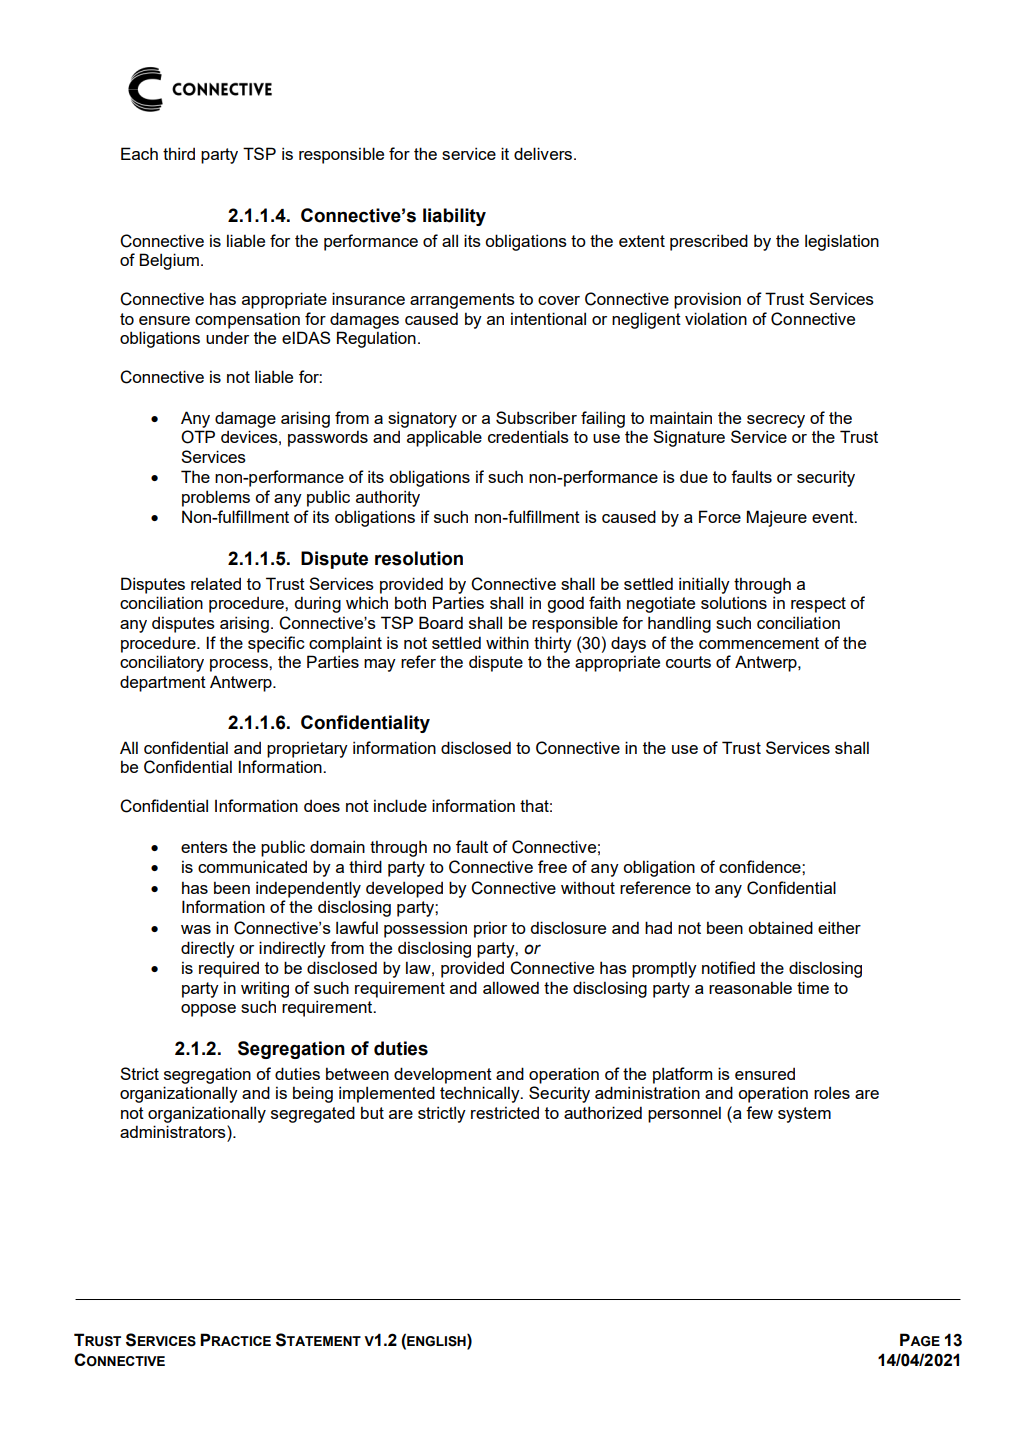  I want to click on liability, so click(454, 217).
